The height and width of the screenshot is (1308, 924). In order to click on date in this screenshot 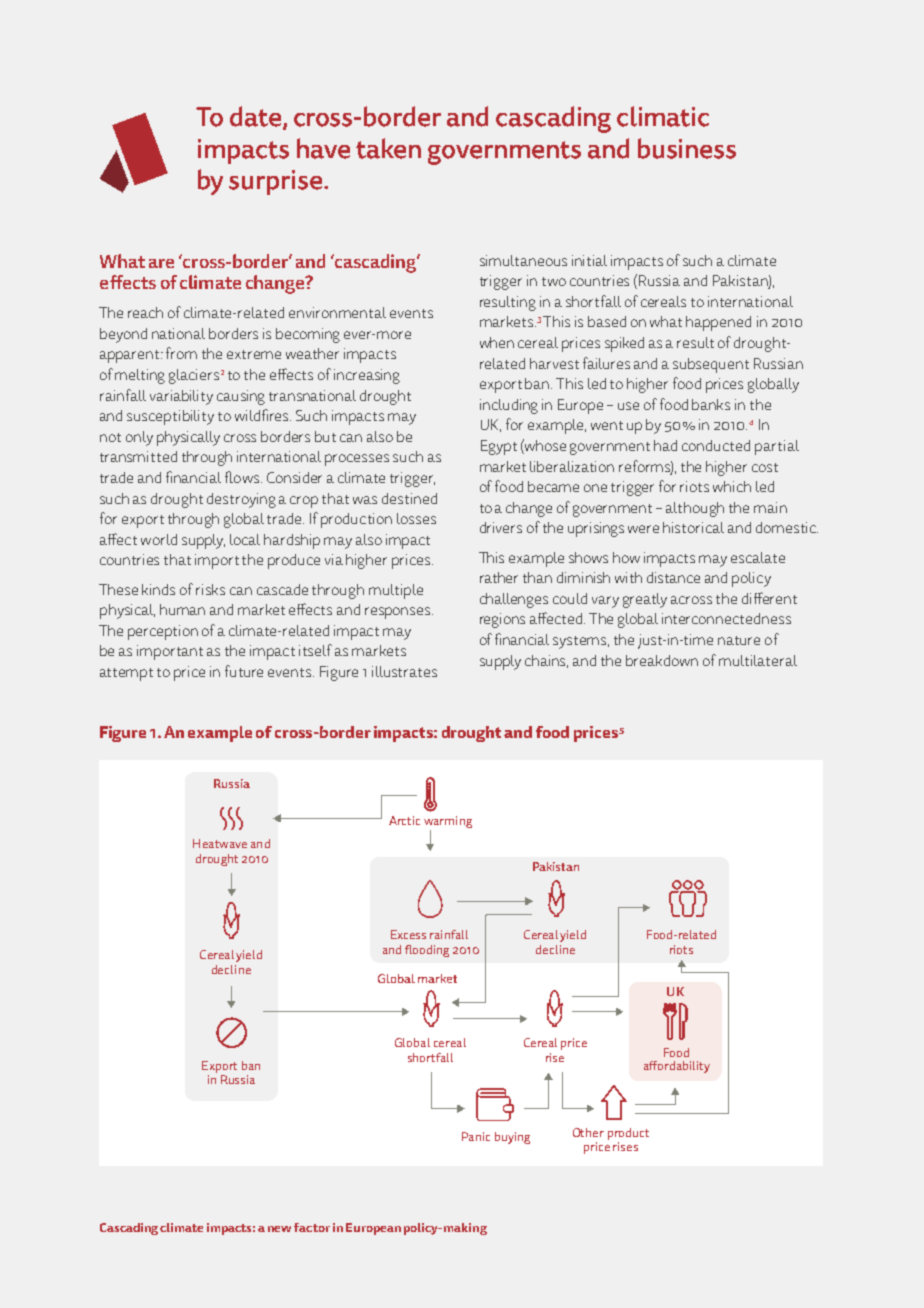, I will do `click(255, 116)`.
